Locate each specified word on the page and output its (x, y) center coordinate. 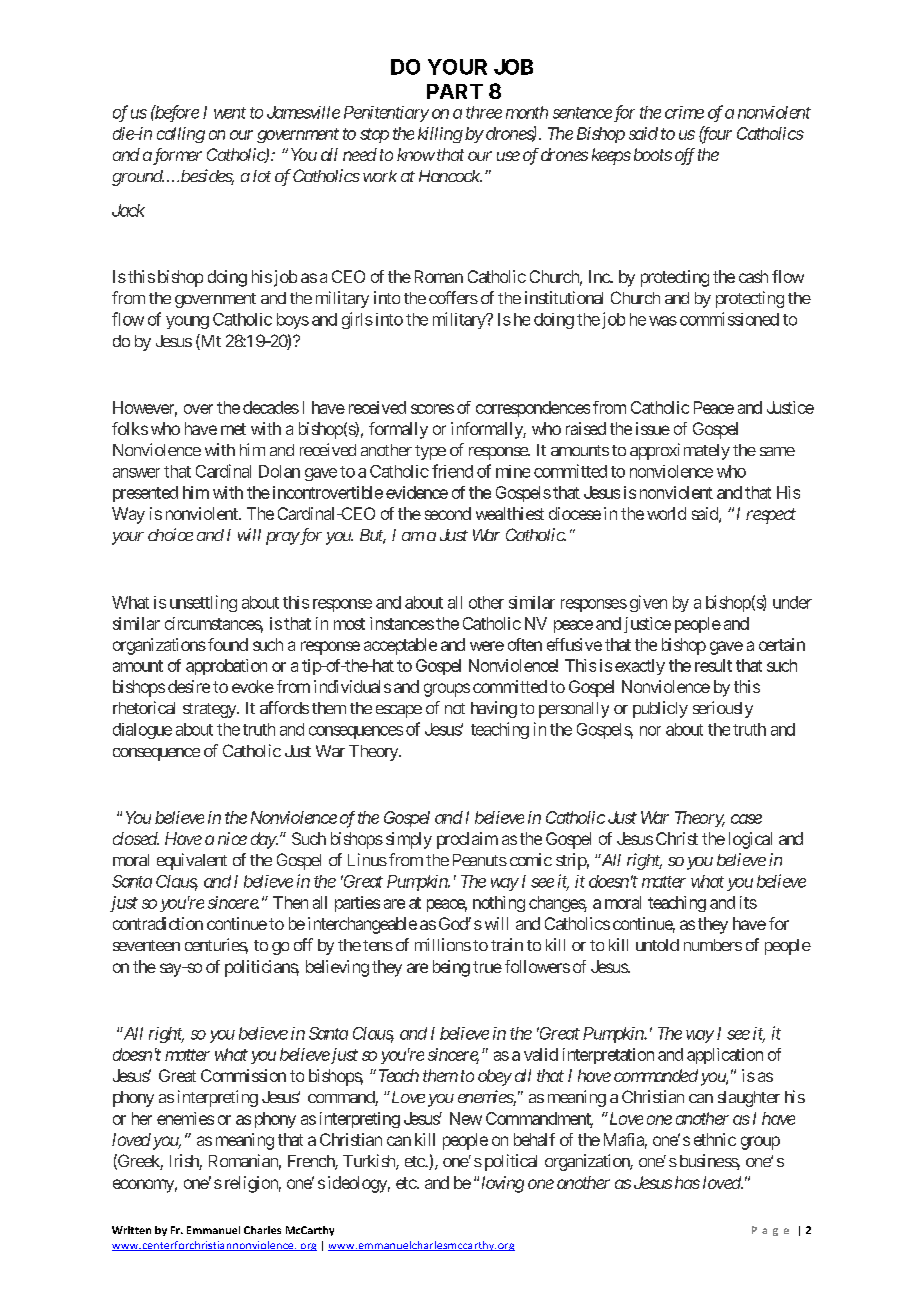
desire (189, 686)
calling (181, 135)
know (416, 154)
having (494, 709)
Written (131, 1230)
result (713, 665)
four (715, 135)
